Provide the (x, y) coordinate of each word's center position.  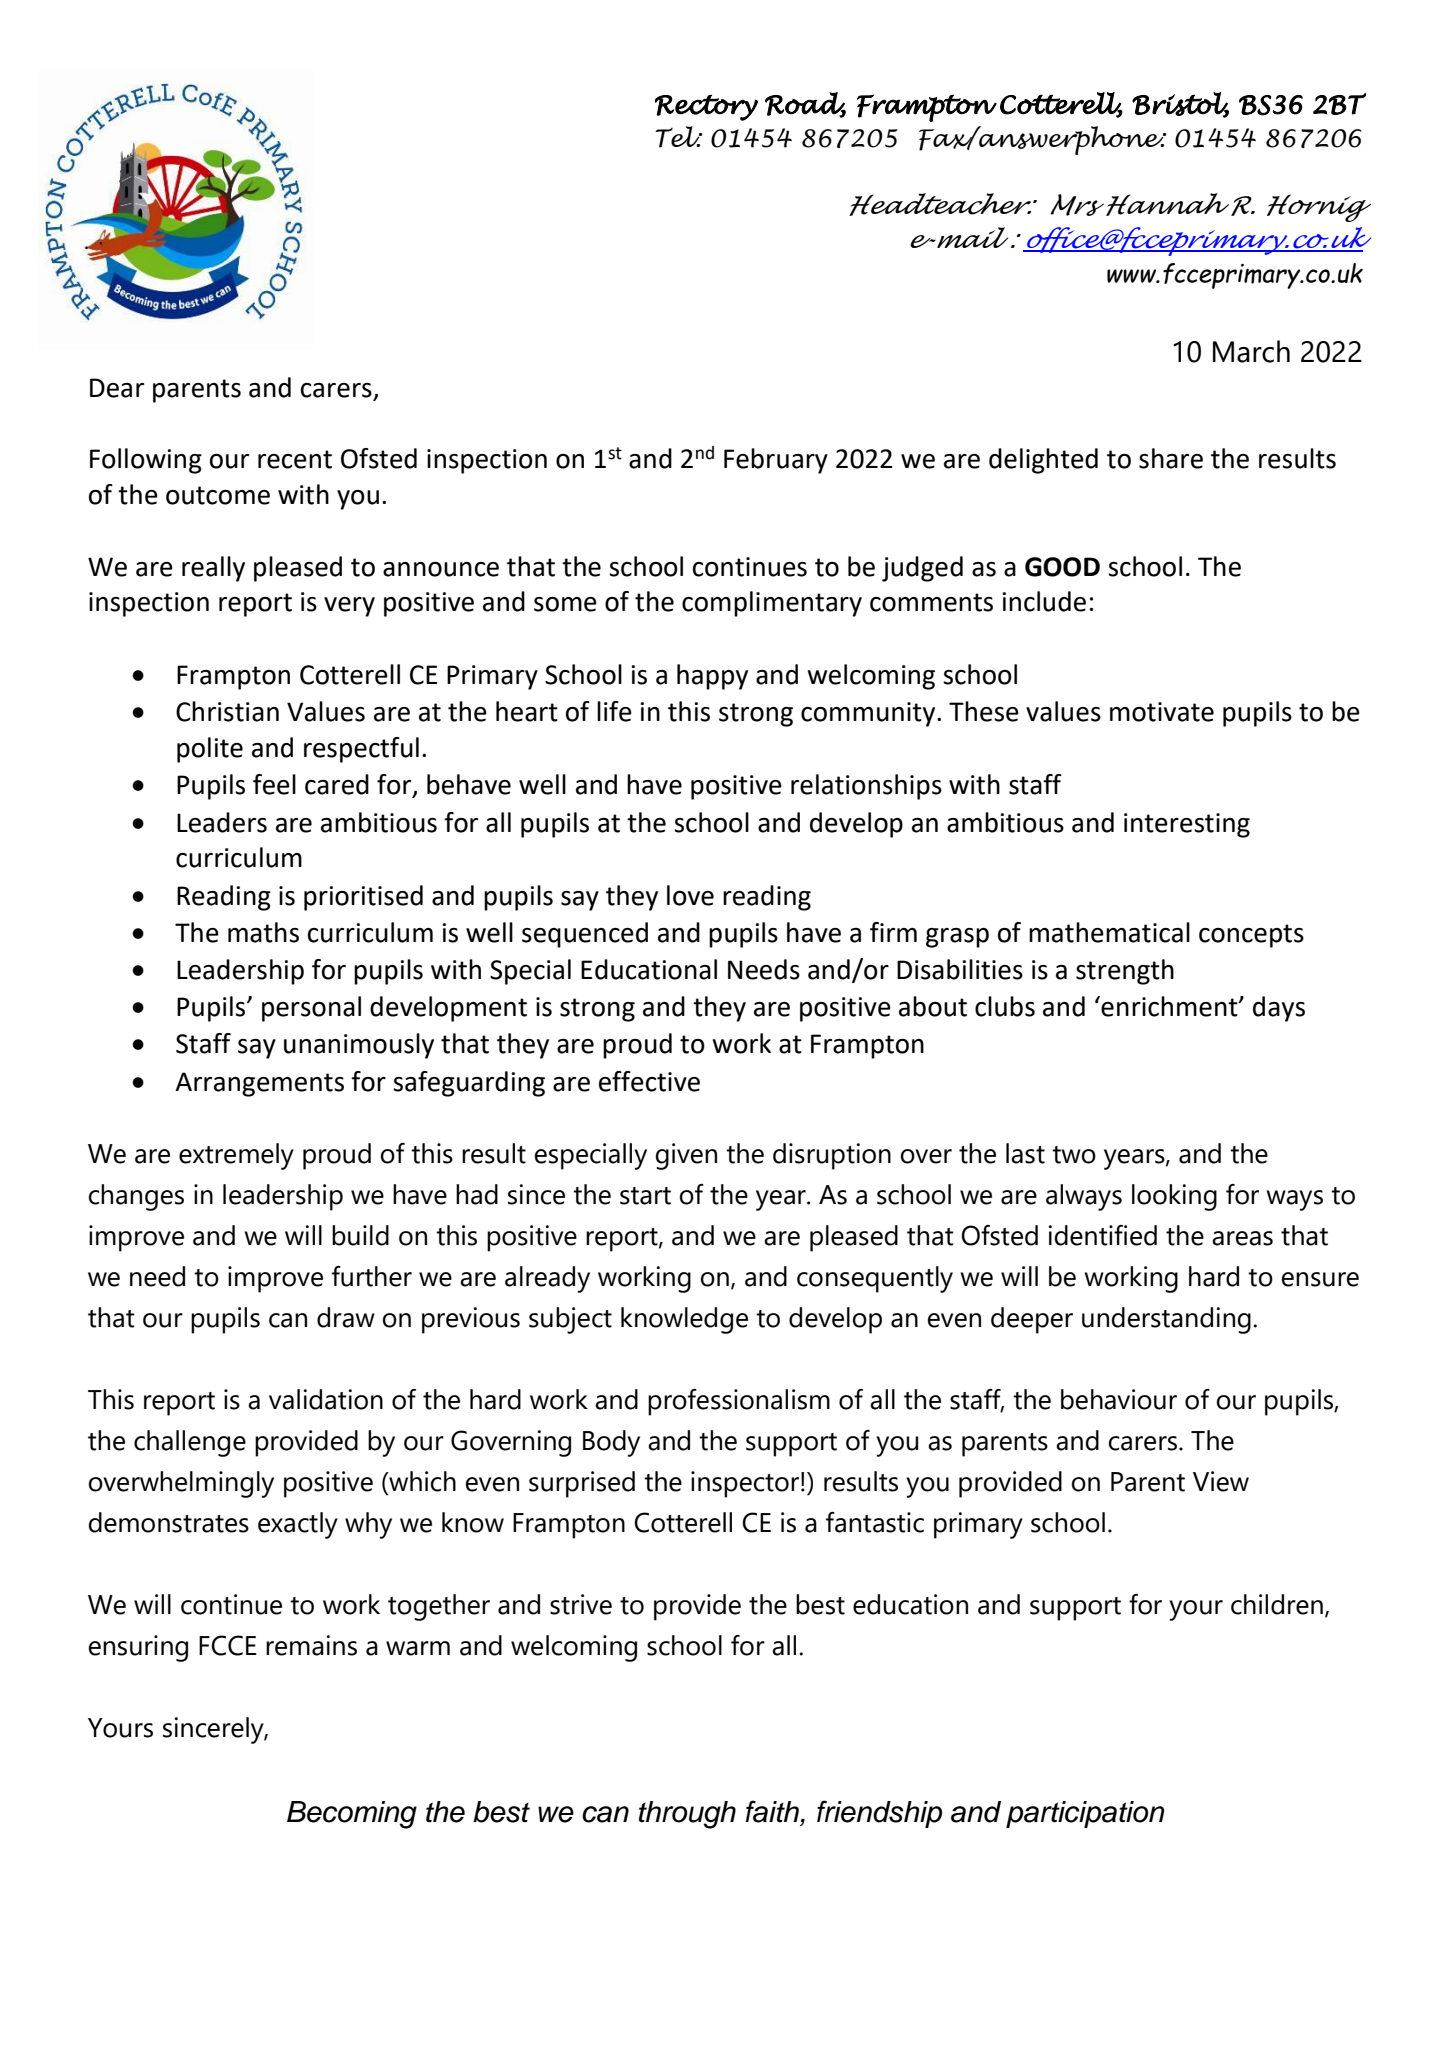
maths (263, 932)
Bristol (1180, 105)
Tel (679, 137)
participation (1085, 1814)
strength (1125, 972)
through (687, 1815)
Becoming (352, 1815)
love (690, 895)
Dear (117, 388)
